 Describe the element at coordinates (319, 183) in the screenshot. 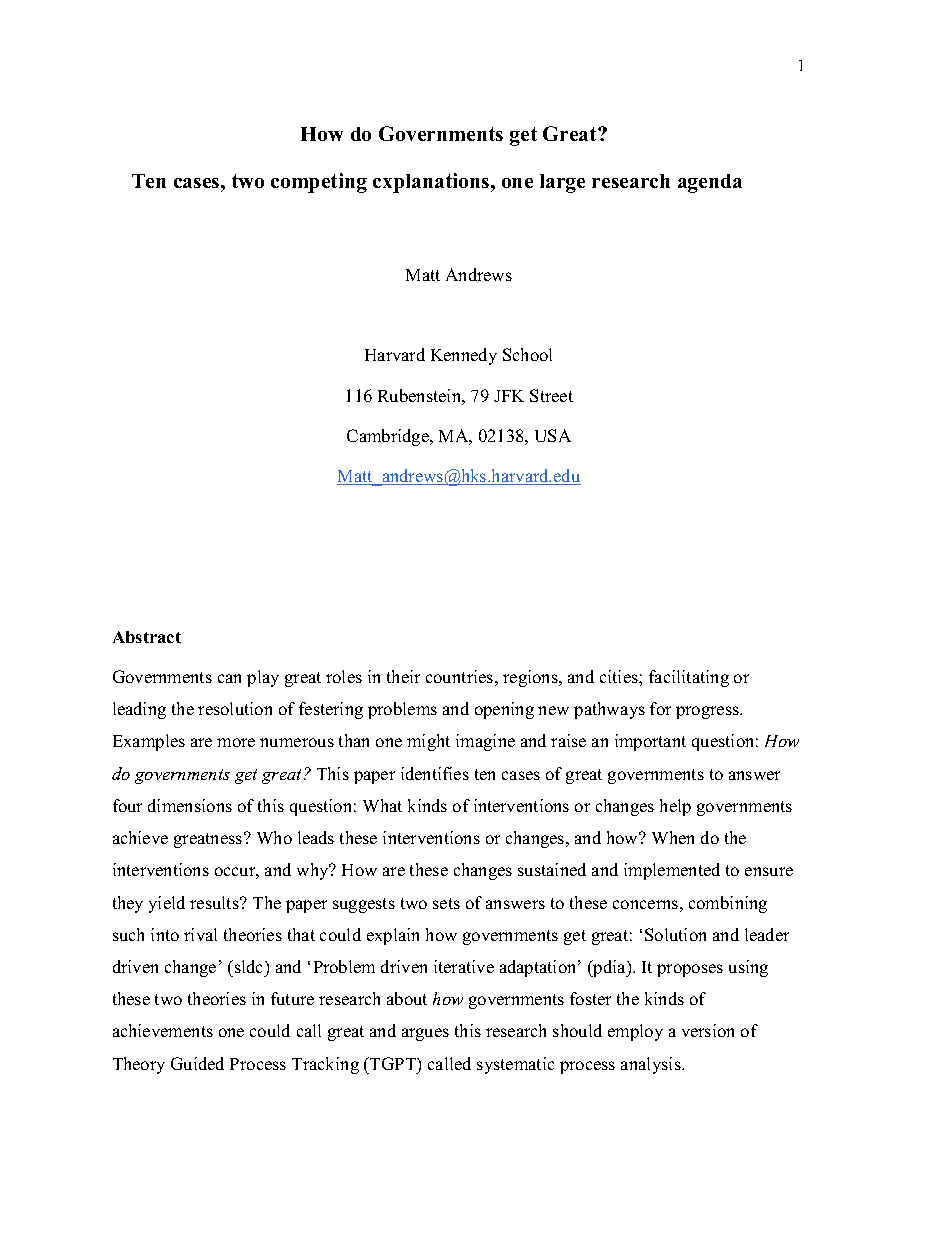

I see `competing` at that location.
